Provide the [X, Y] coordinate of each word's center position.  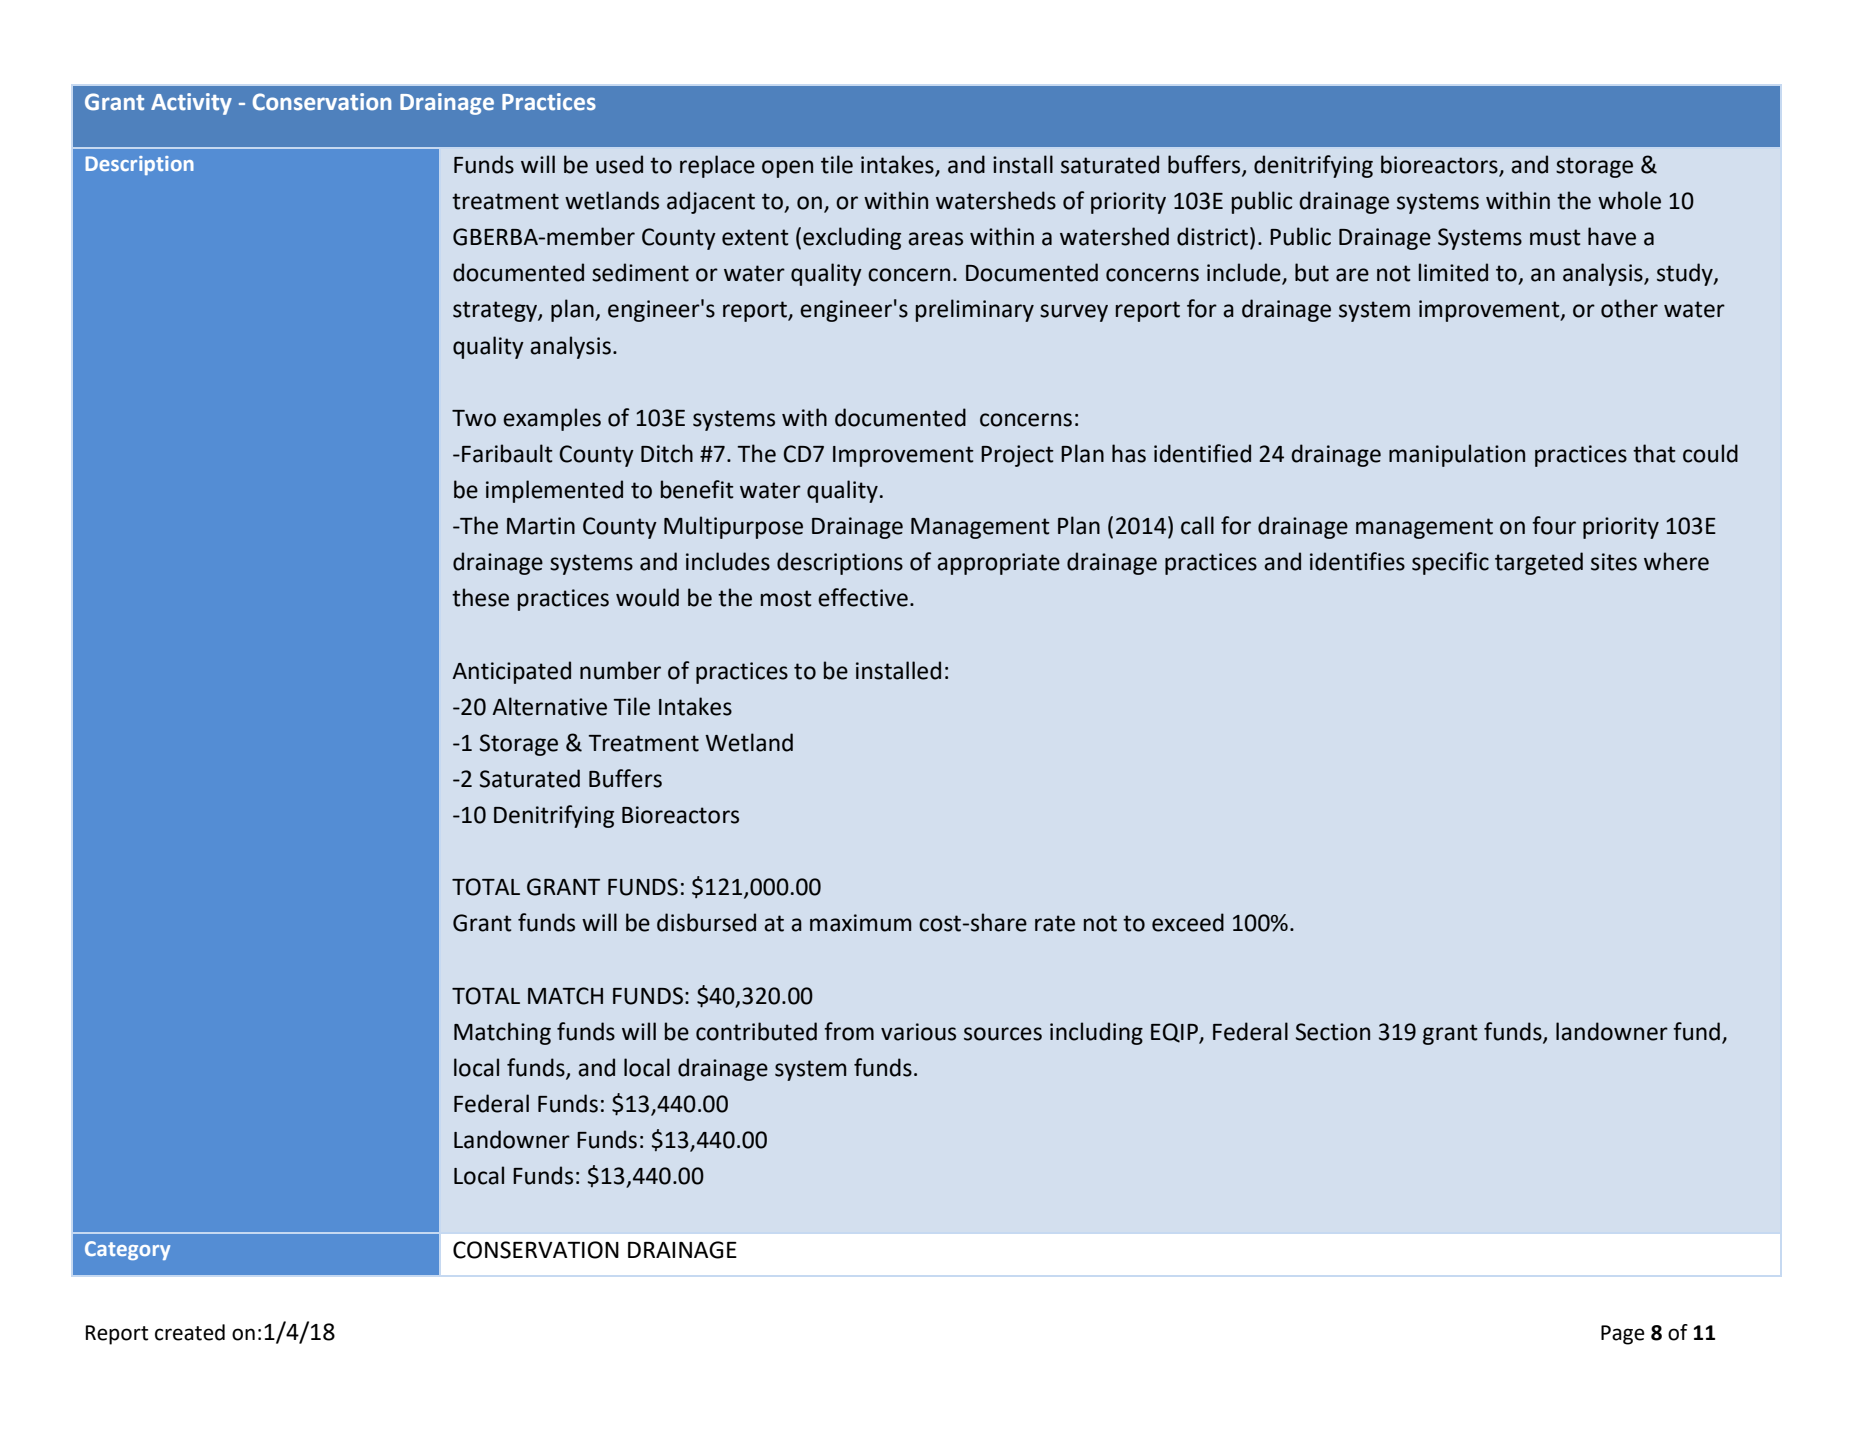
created [190, 1332]
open [787, 169]
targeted [1539, 563]
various [918, 1032]
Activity [191, 104]
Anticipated [511, 672]
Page [1623, 1335]
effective [863, 597]
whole [1629, 200]
